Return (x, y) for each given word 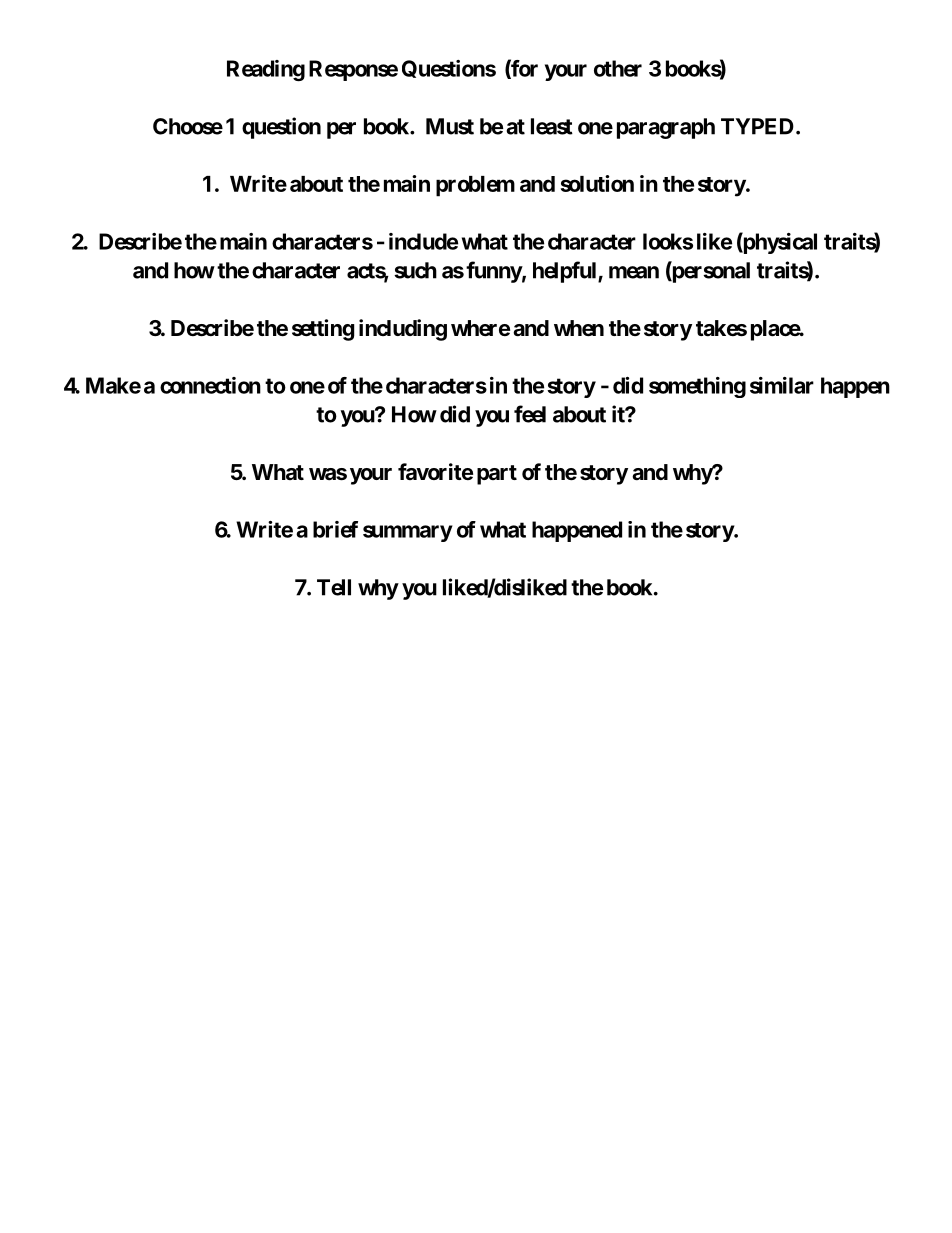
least (552, 126)
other (618, 68)
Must (450, 126)
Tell (334, 587)
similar (782, 385)
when (579, 328)
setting (323, 330)
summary (408, 533)
